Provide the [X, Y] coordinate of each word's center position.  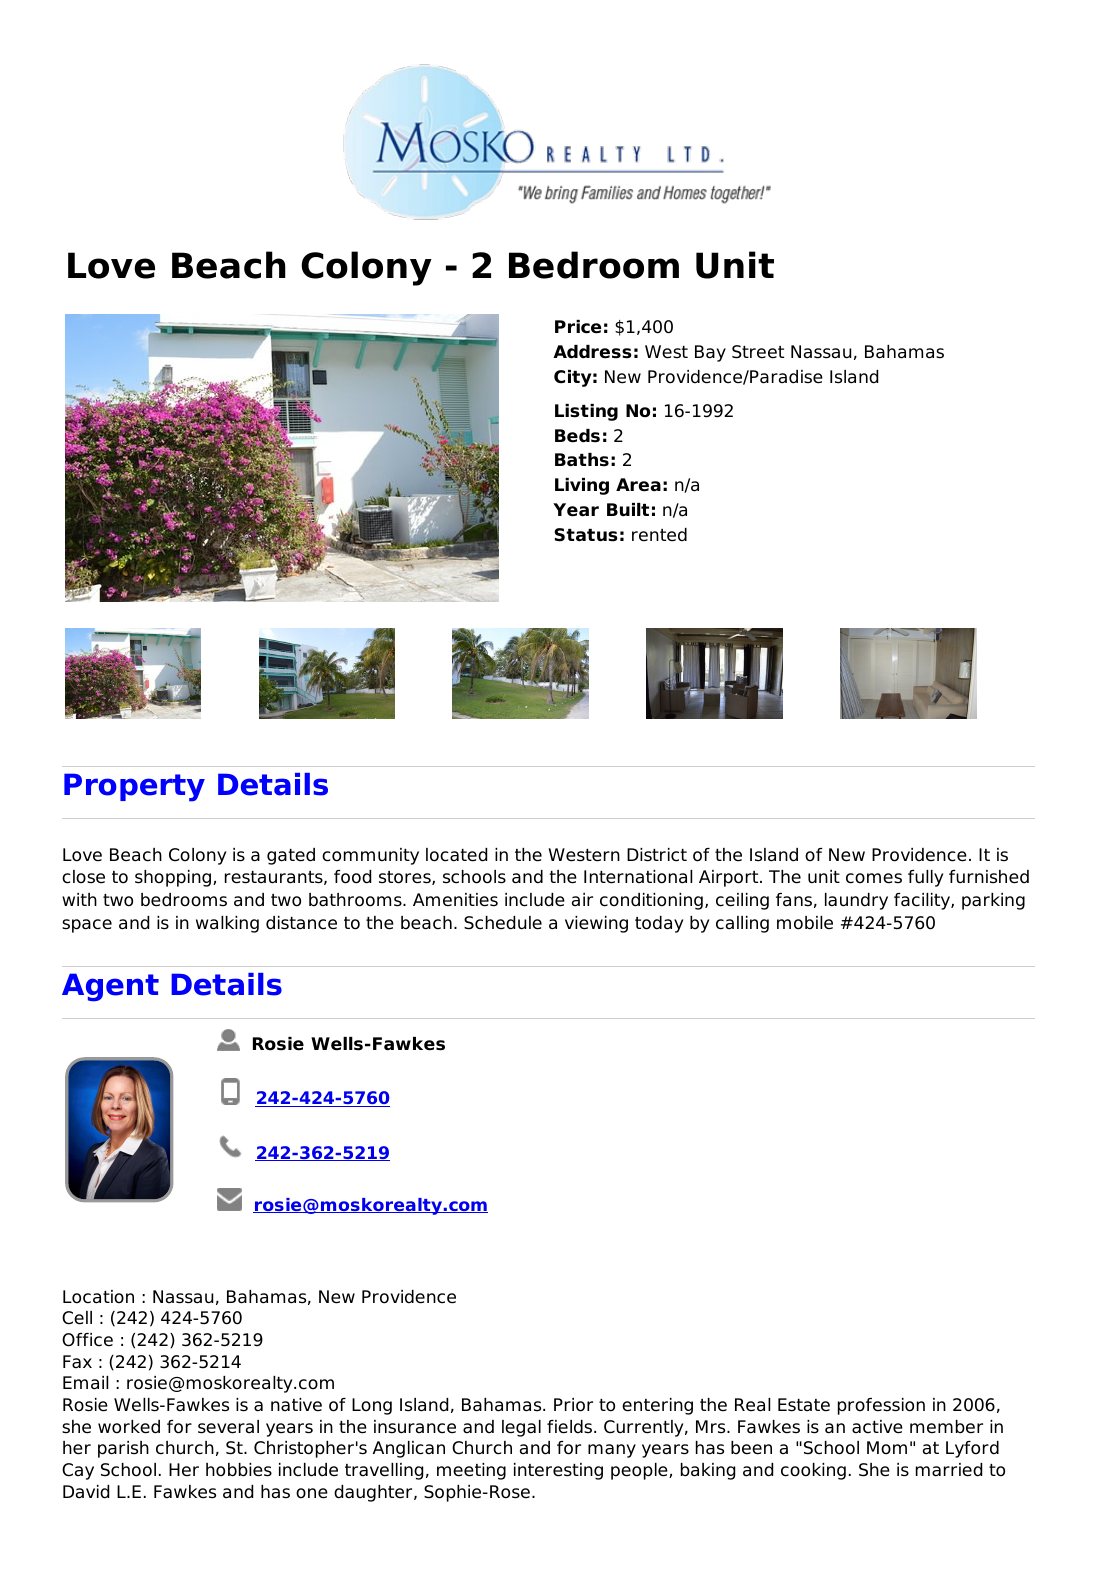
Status [586, 535]
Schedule [503, 923]
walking [227, 924]
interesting [558, 1471]
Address [592, 352]
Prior [573, 1405]
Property [134, 787]
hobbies [239, 1470]
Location [98, 1297]
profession [881, 1406]
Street [758, 352]
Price [578, 327]
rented [659, 535]
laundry [856, 901]
